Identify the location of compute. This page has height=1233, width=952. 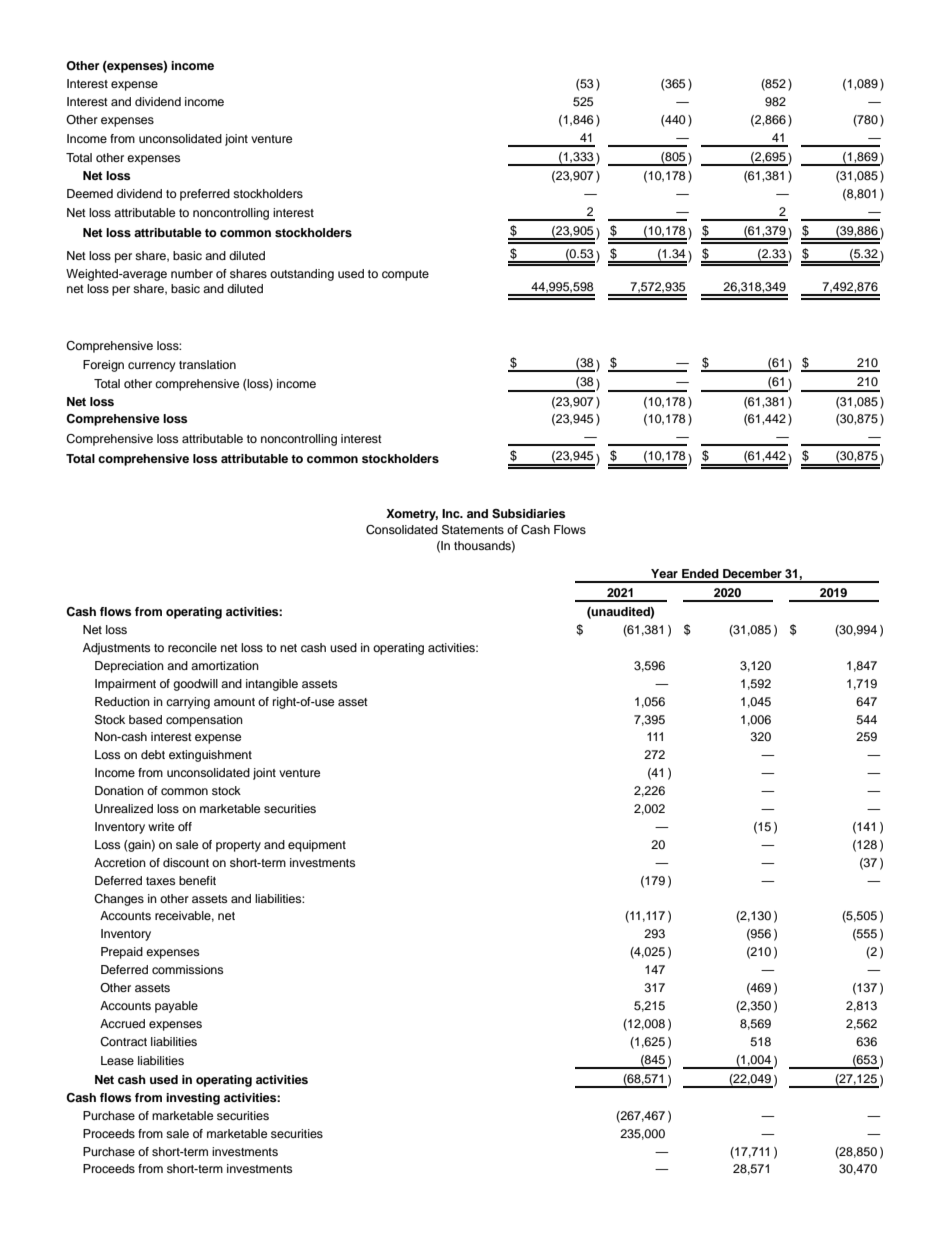
(405, 275).
